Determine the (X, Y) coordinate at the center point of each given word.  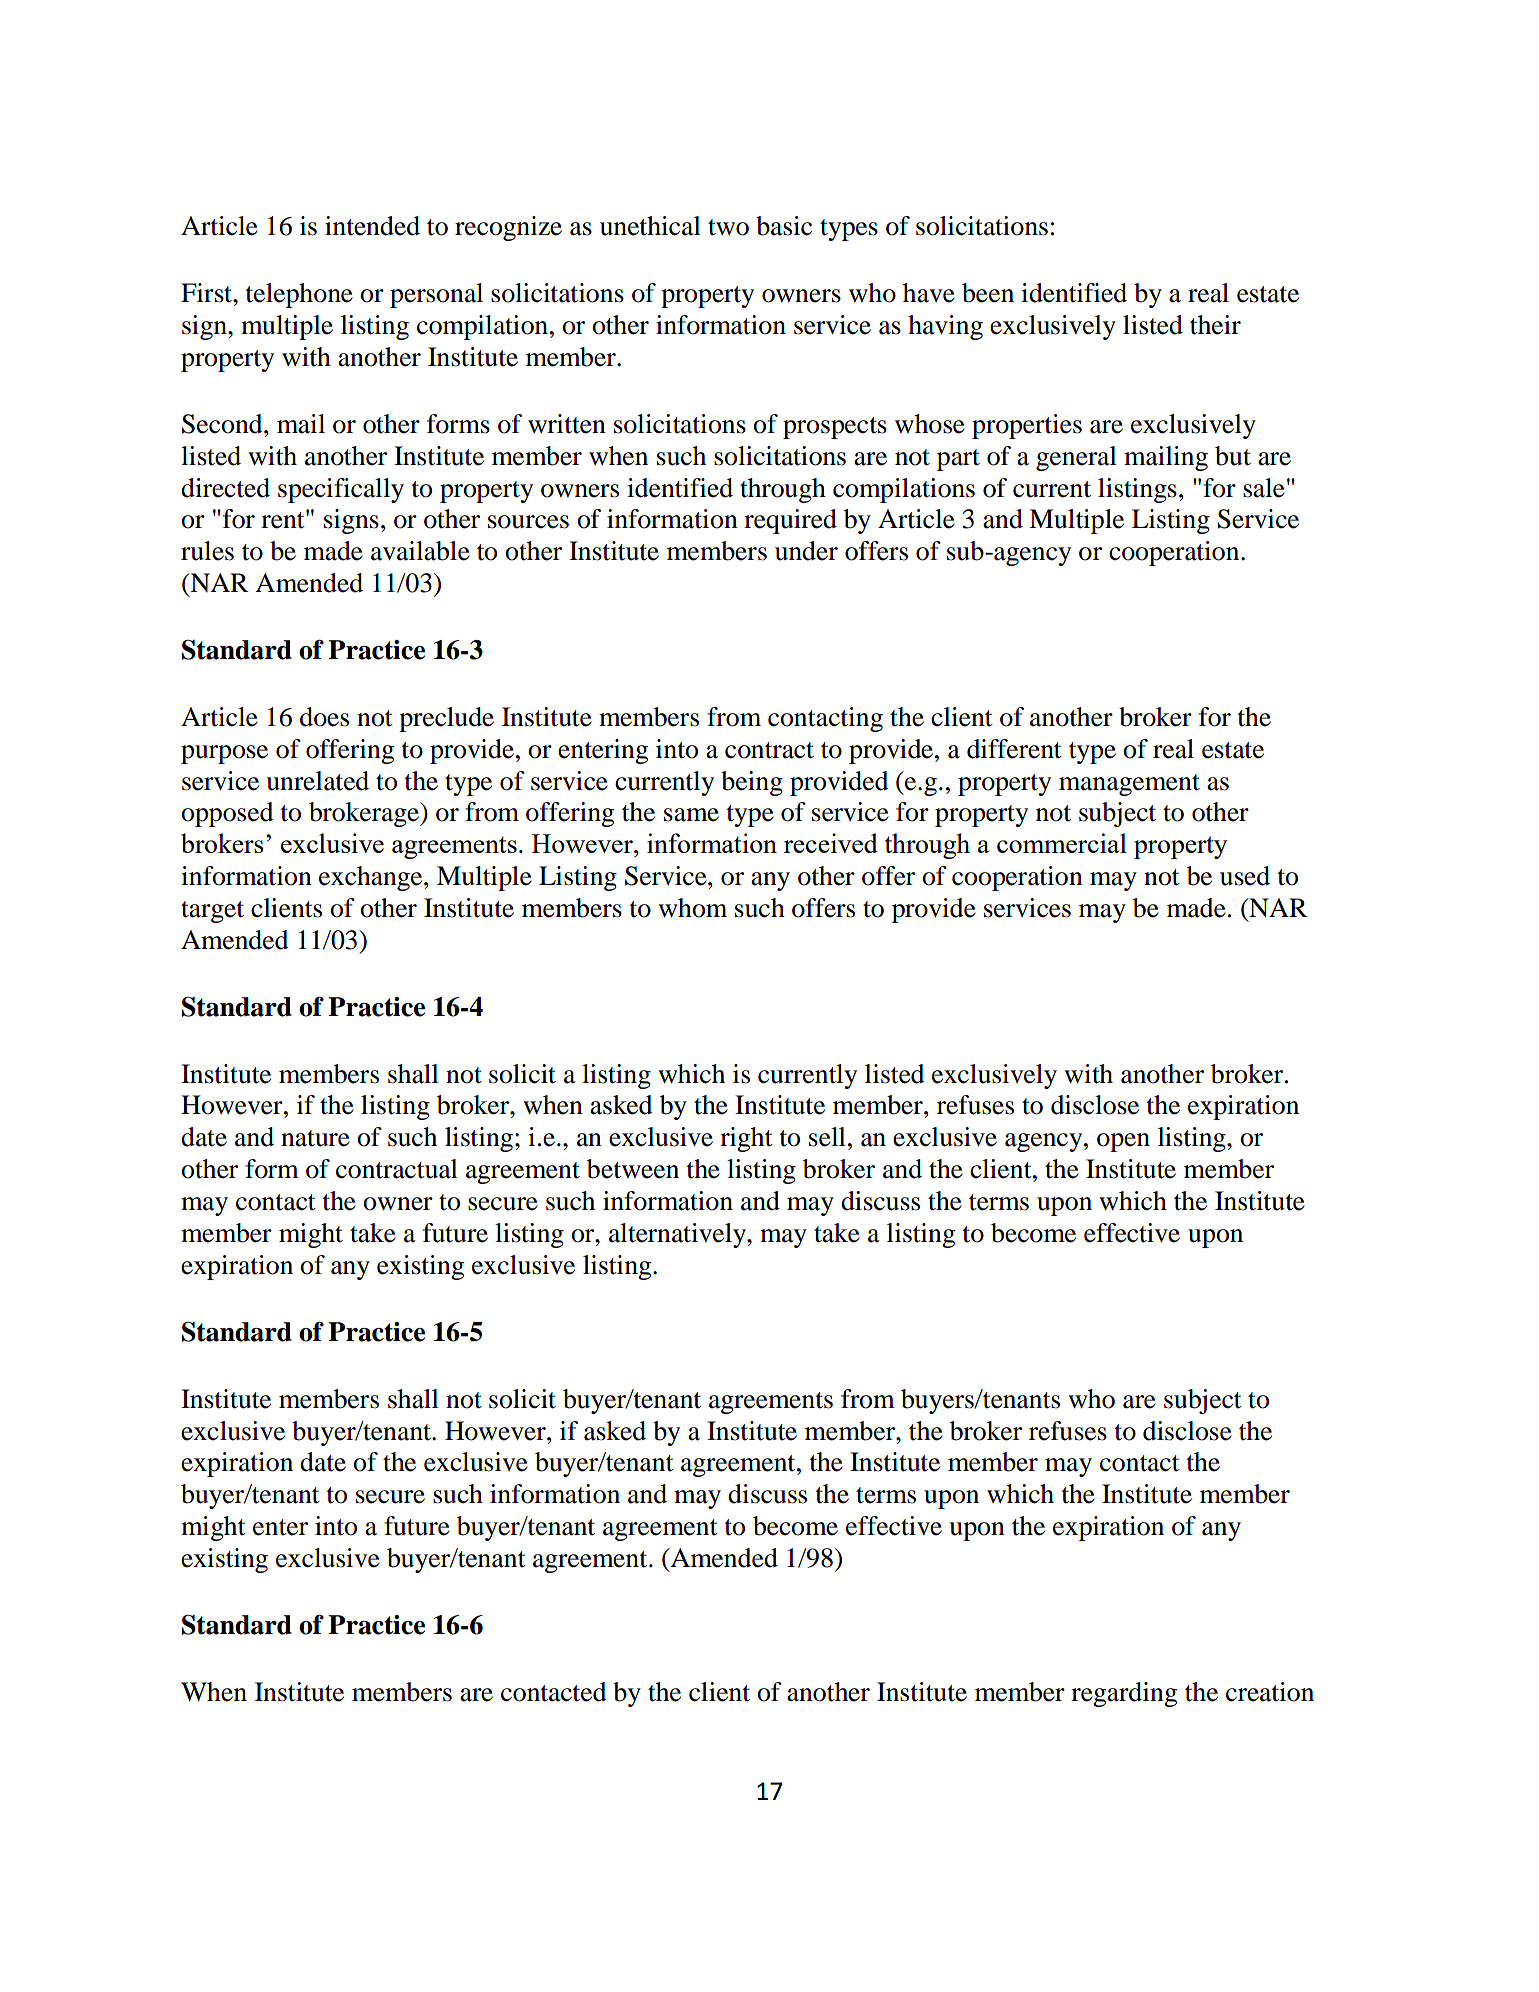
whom (692, 908)
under (806, 551)
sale (1264, 488)
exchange (372, 878)
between (633, 1169)
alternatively (678, 1235)
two (728, 227)
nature (315, 1138)
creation (1270, 1692)
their (1215, 325)
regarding (1124, 1694)
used (1245, 876)
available (420, 551)
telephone (299, 295)
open (1123, 1142)
